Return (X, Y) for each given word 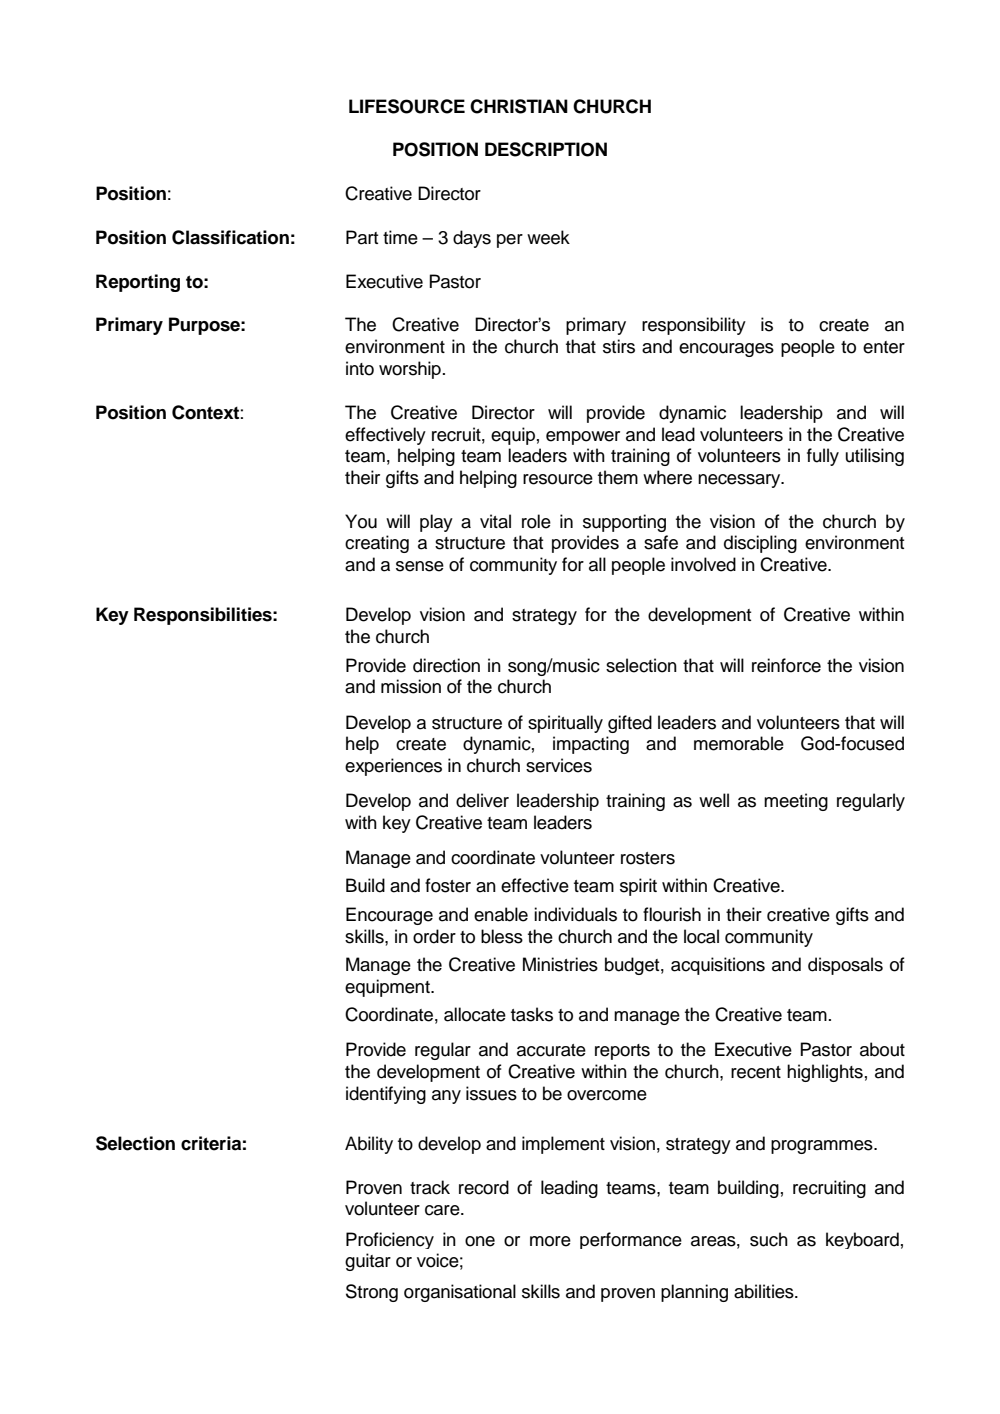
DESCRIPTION (546, 149)
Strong (372, 1293)
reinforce (786, 665)
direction (446, 665)
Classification (230, 237)
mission (411, 686)
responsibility (694, 326)
